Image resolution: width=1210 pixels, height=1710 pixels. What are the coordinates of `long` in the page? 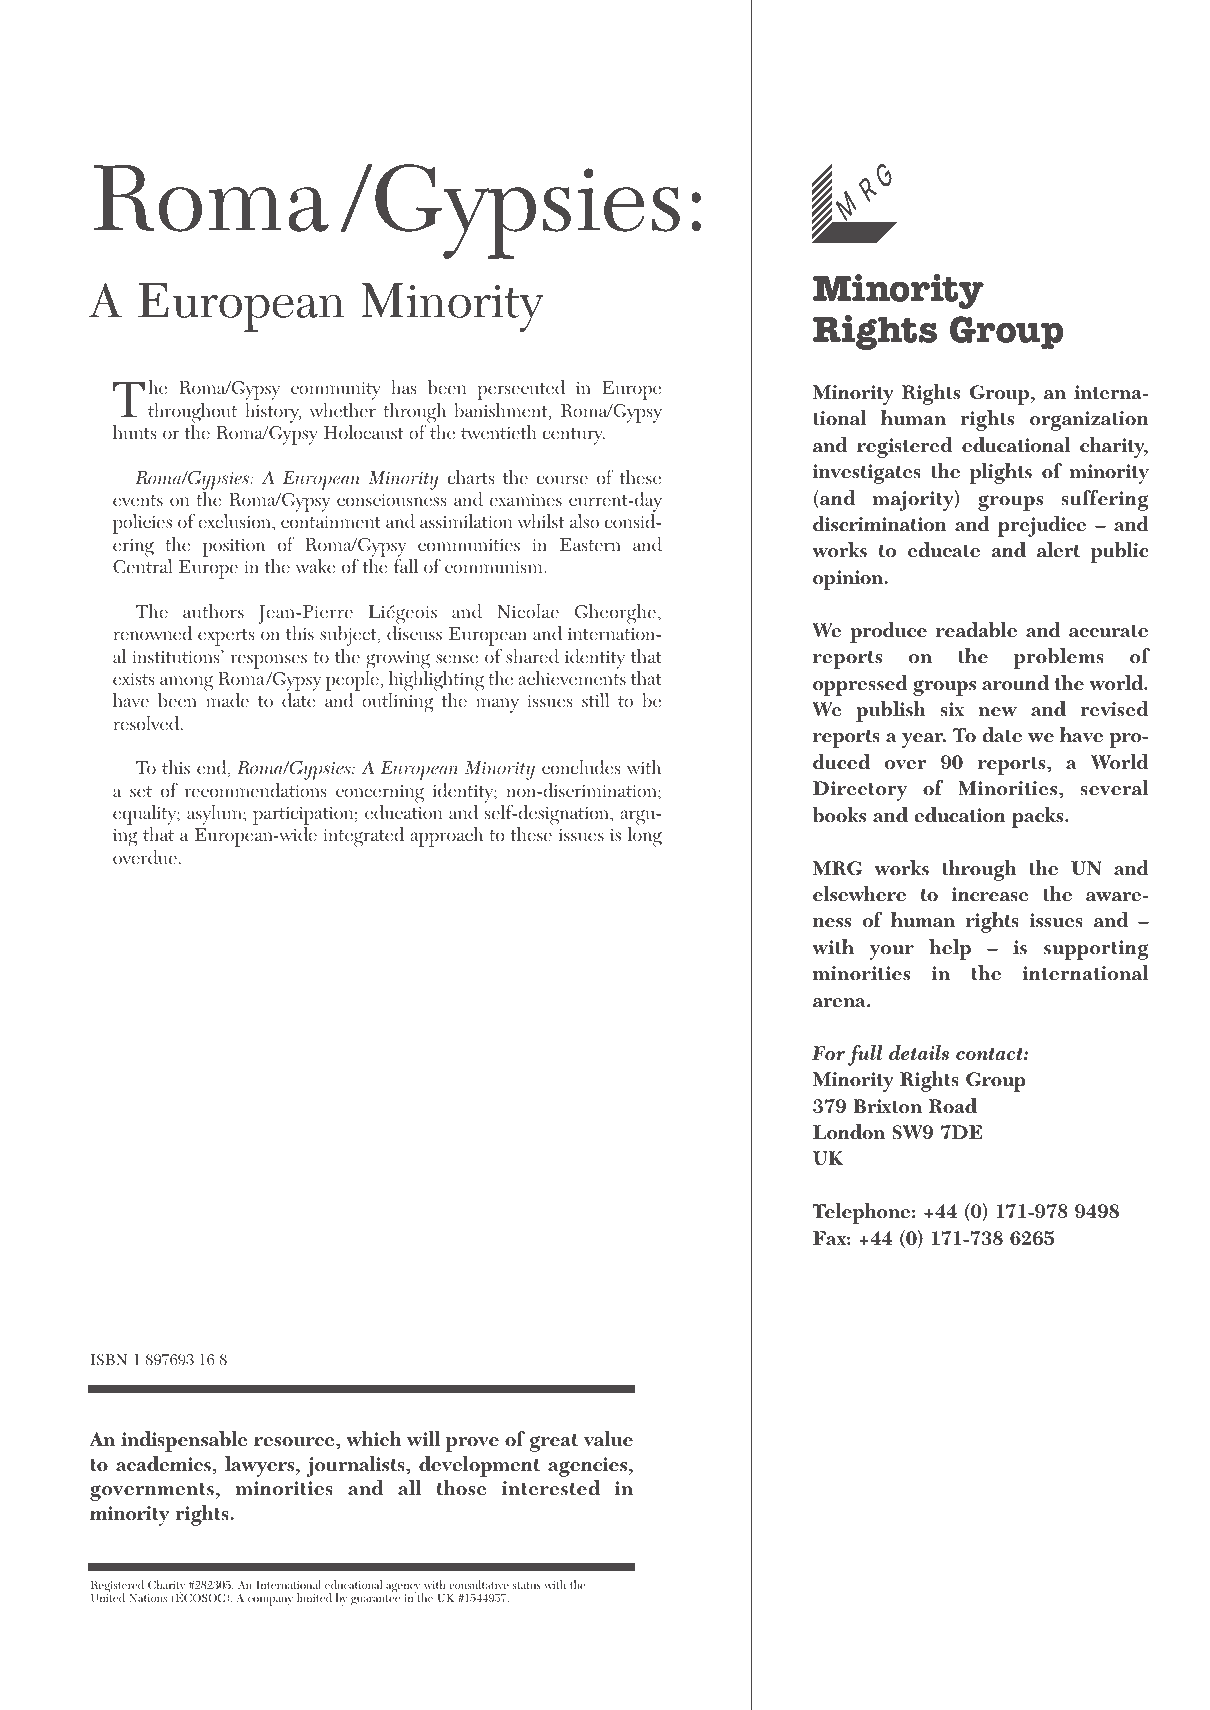 It's located at (645, 836).
